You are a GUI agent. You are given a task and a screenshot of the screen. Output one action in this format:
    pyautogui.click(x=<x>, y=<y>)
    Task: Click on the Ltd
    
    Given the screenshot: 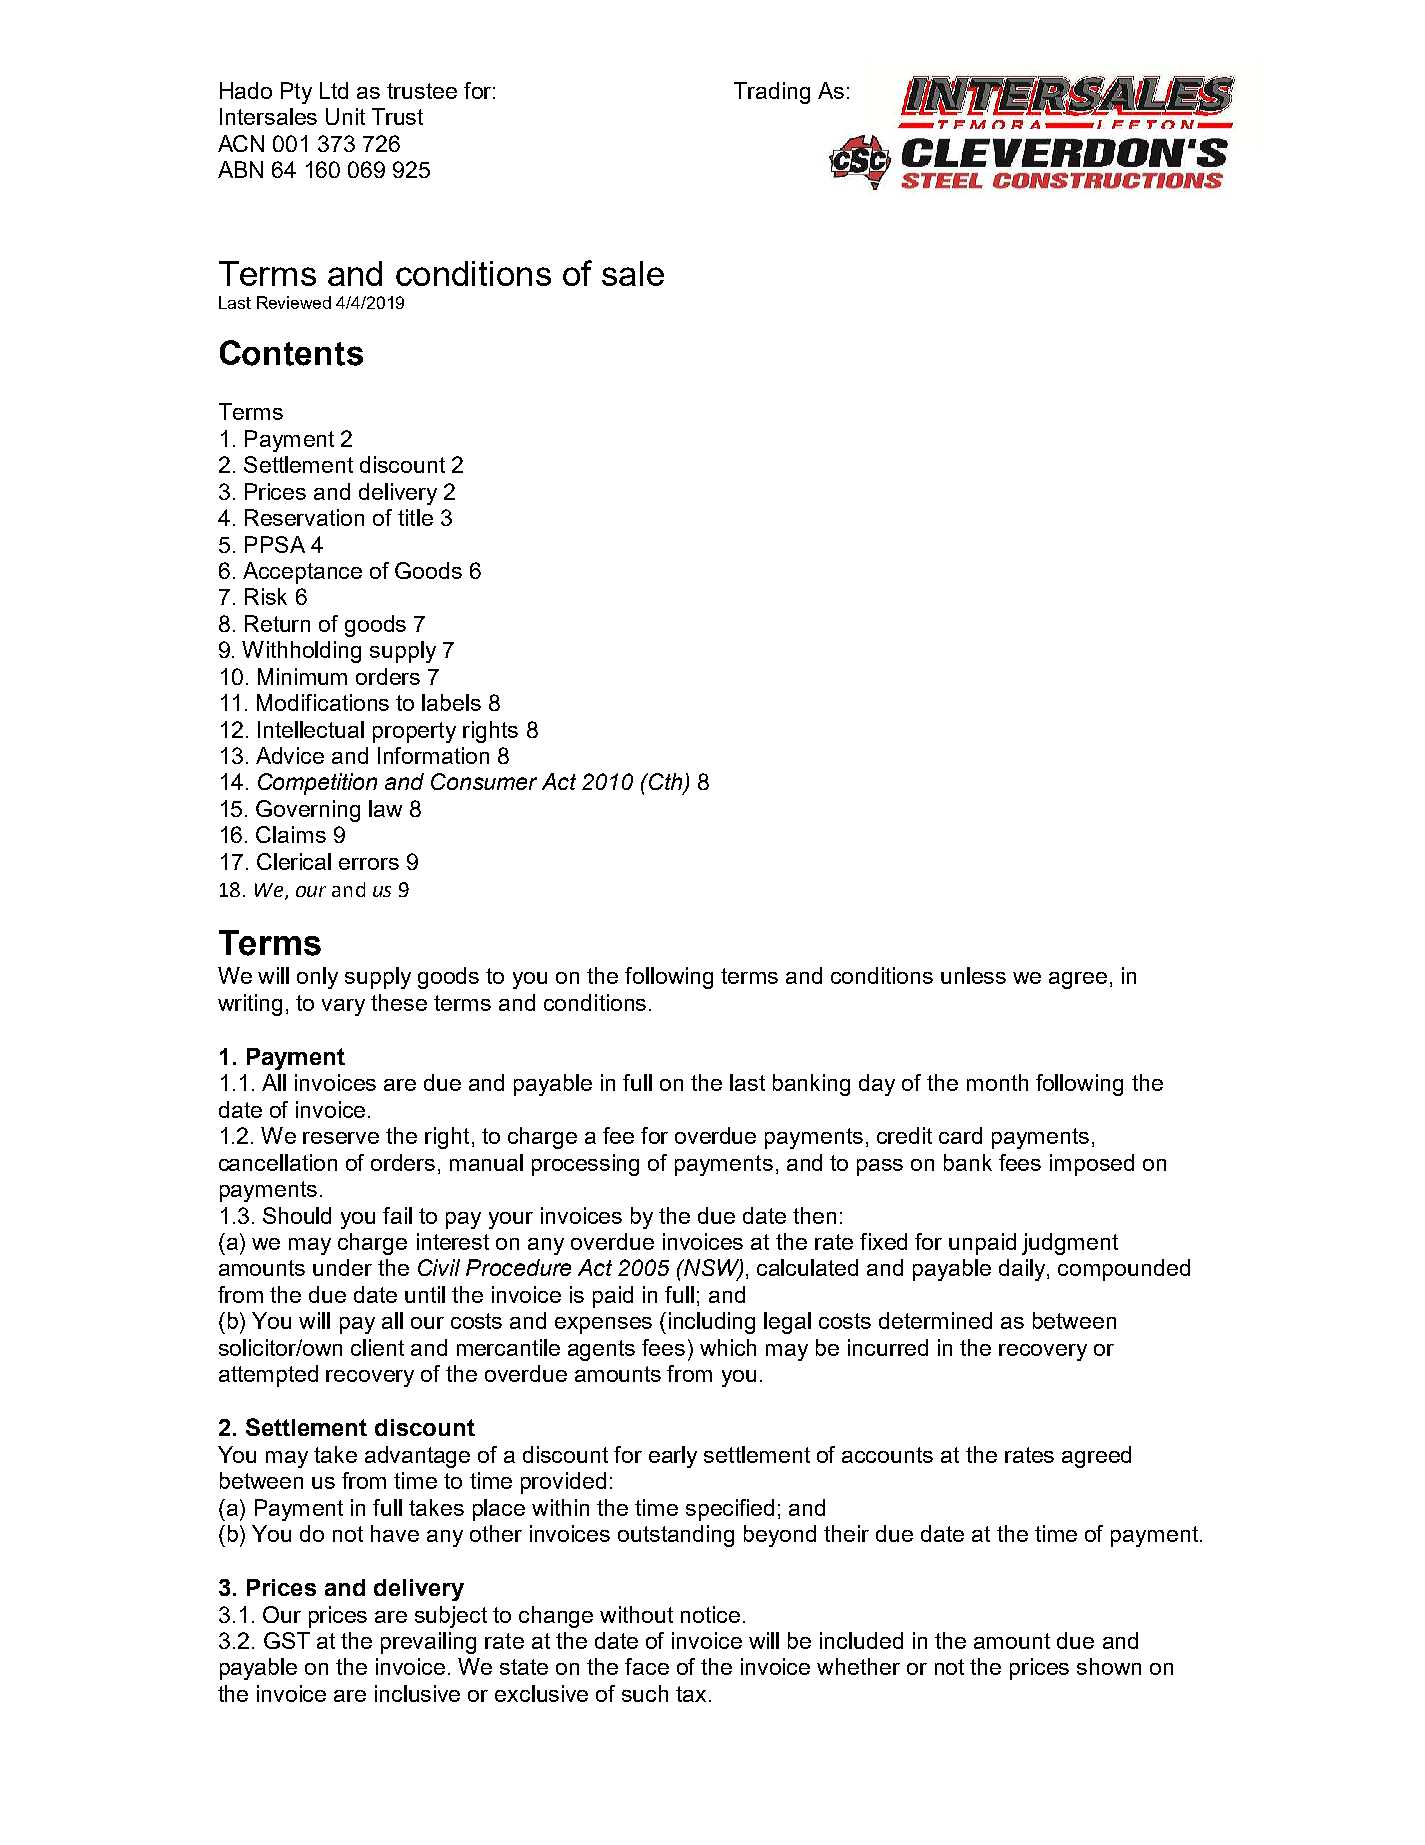 What is the action you would take?
    pyautogui.click(x=334, y=90)
